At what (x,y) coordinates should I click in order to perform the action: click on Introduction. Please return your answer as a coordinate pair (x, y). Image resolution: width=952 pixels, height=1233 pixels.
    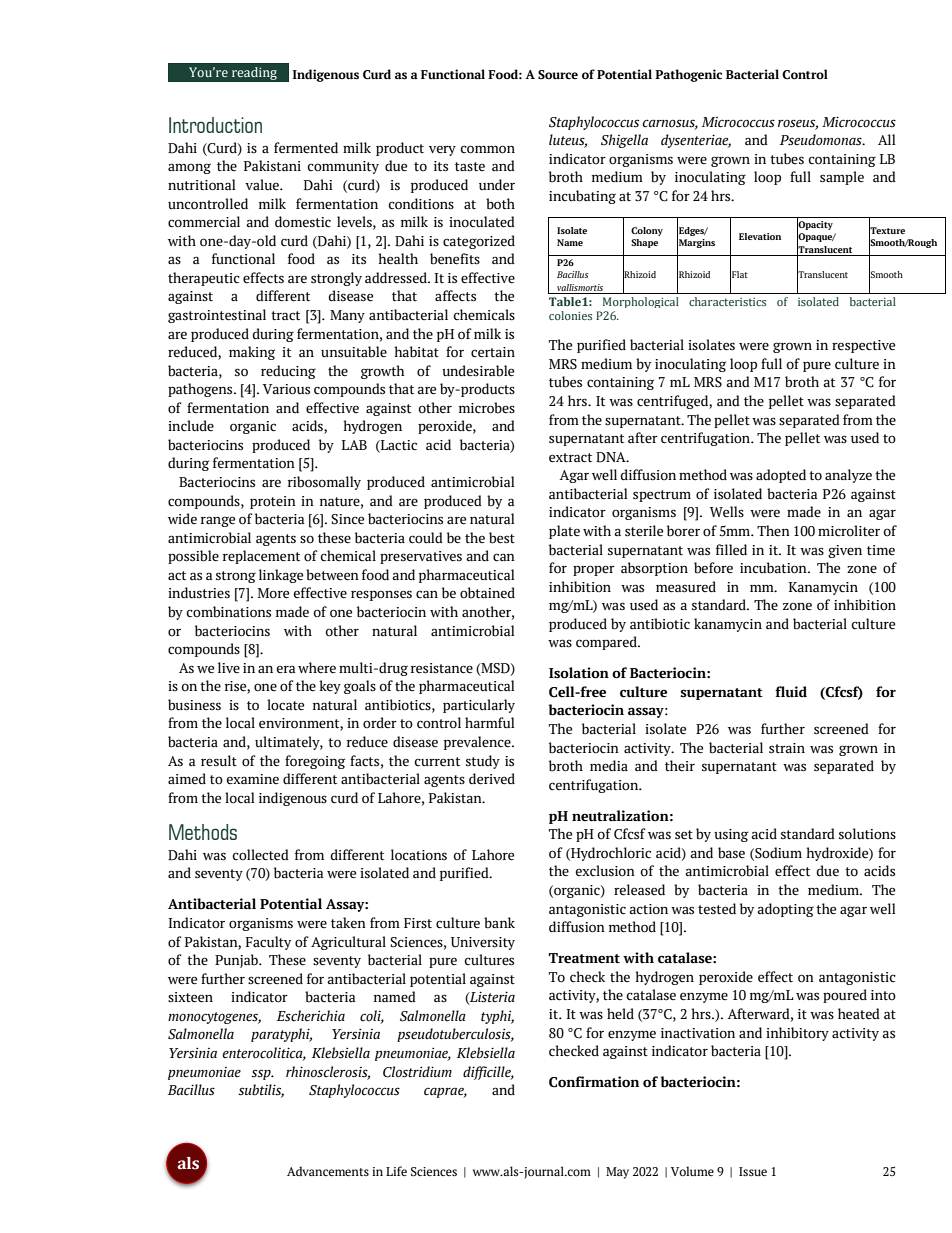
    Looking at the image, I should click on (215, 125).
